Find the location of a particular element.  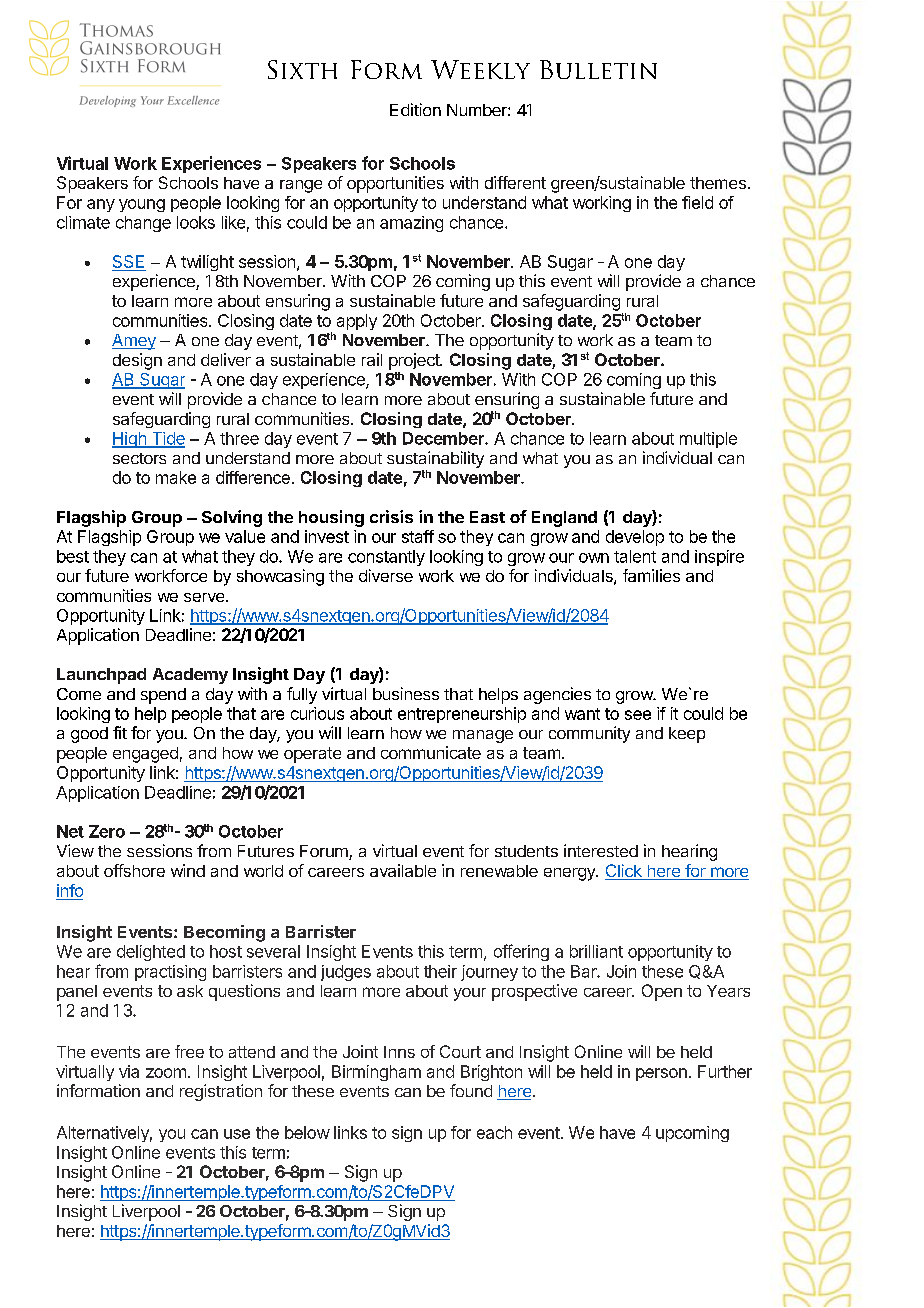

young is located at coordinates (142, 205).
